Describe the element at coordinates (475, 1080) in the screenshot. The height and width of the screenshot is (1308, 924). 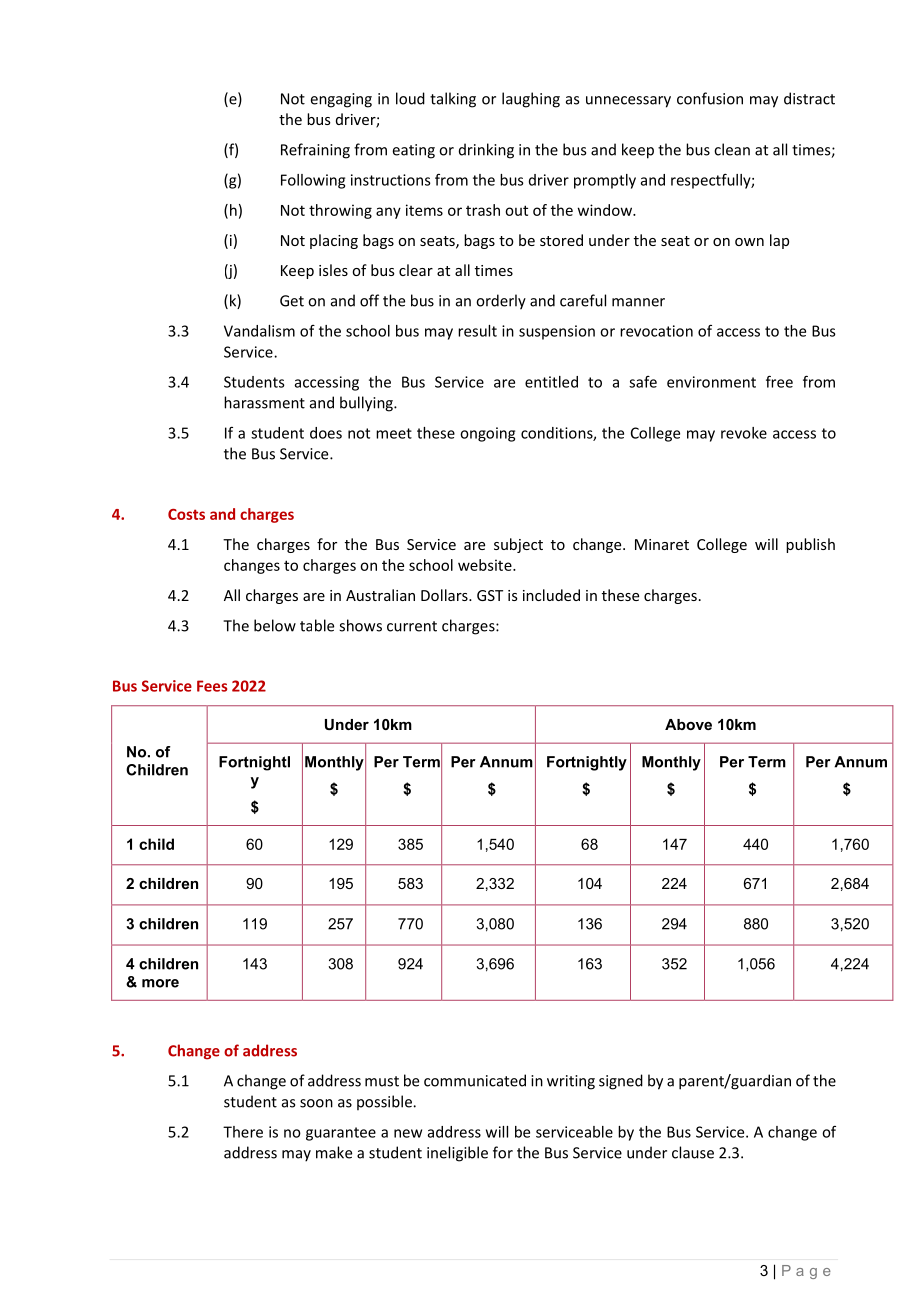
I see `communicated` at that location.
